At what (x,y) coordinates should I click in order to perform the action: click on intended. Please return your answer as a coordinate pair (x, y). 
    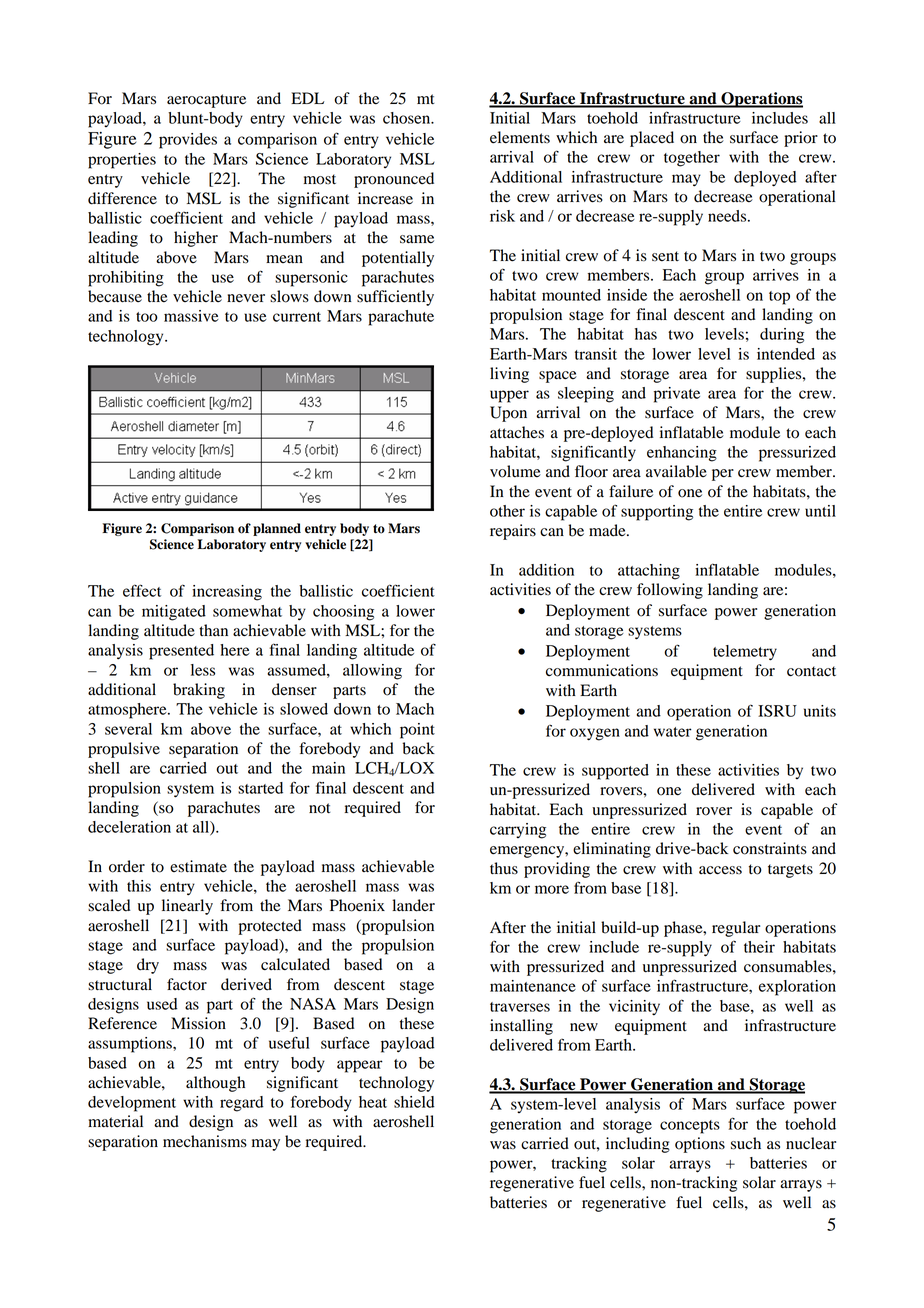
    Looking at the image, I should click on (786, 354).
